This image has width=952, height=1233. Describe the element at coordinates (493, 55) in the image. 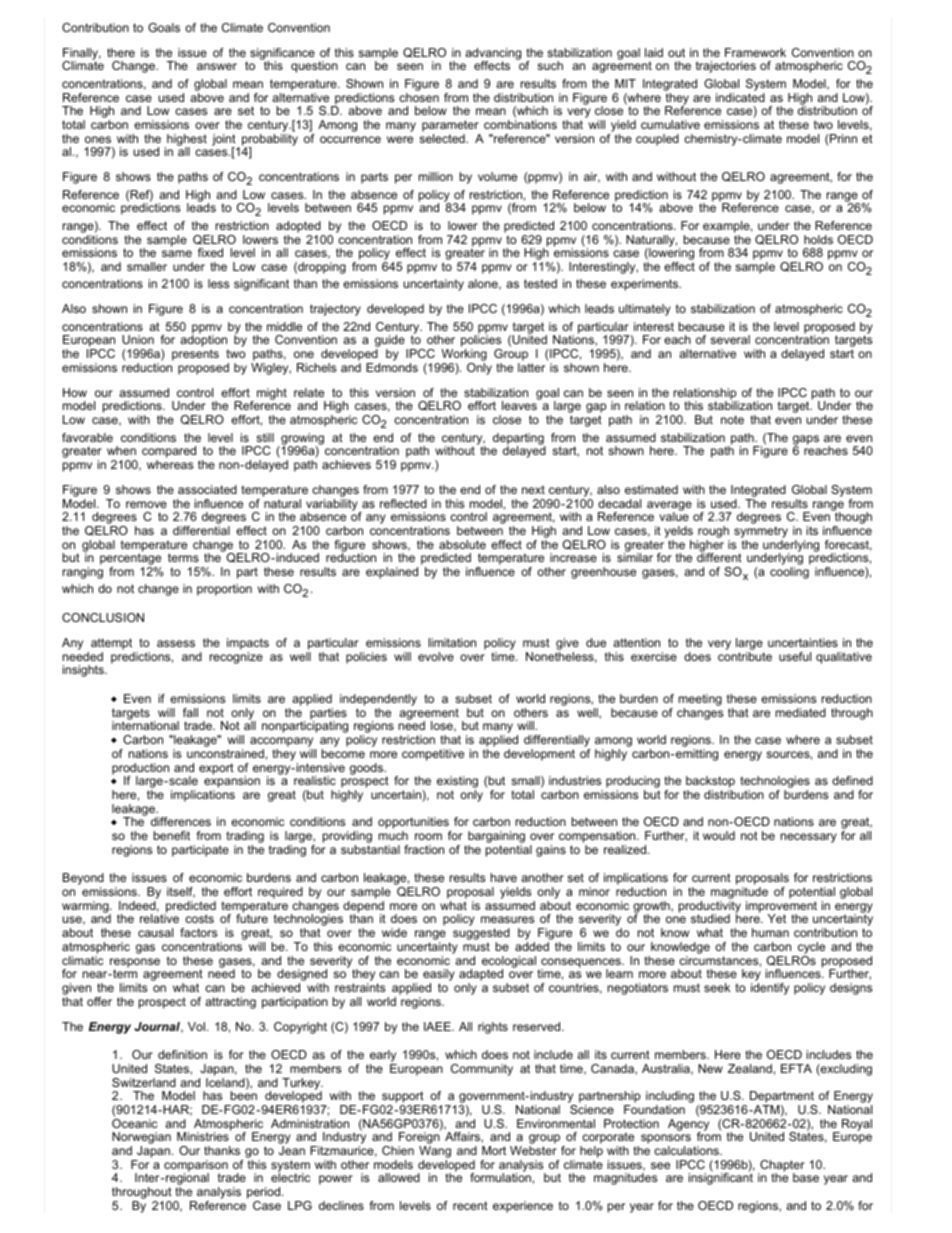

I see `advancing` at that location.
